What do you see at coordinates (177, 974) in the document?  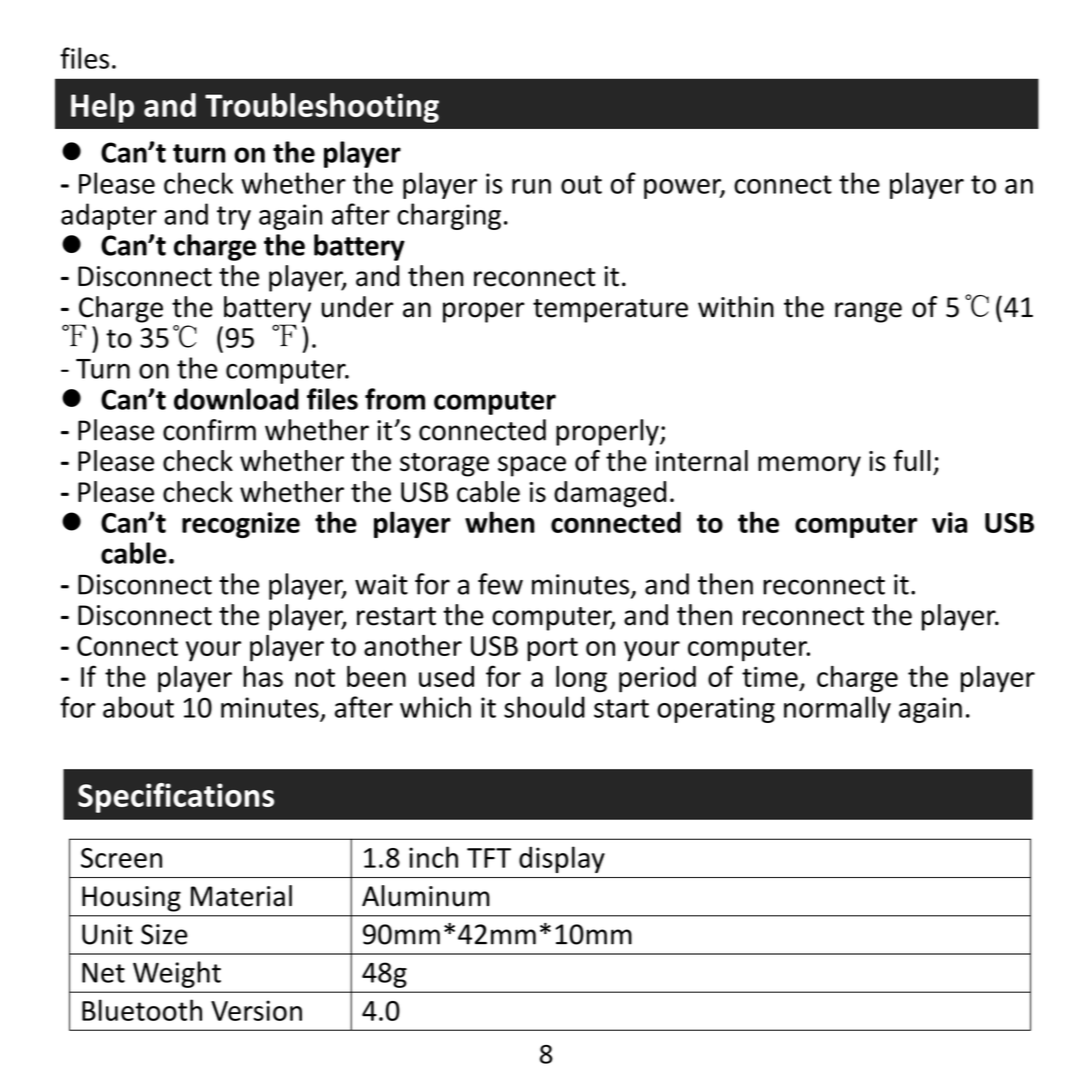 I see `Weight` at bounding box center [177, 974].
